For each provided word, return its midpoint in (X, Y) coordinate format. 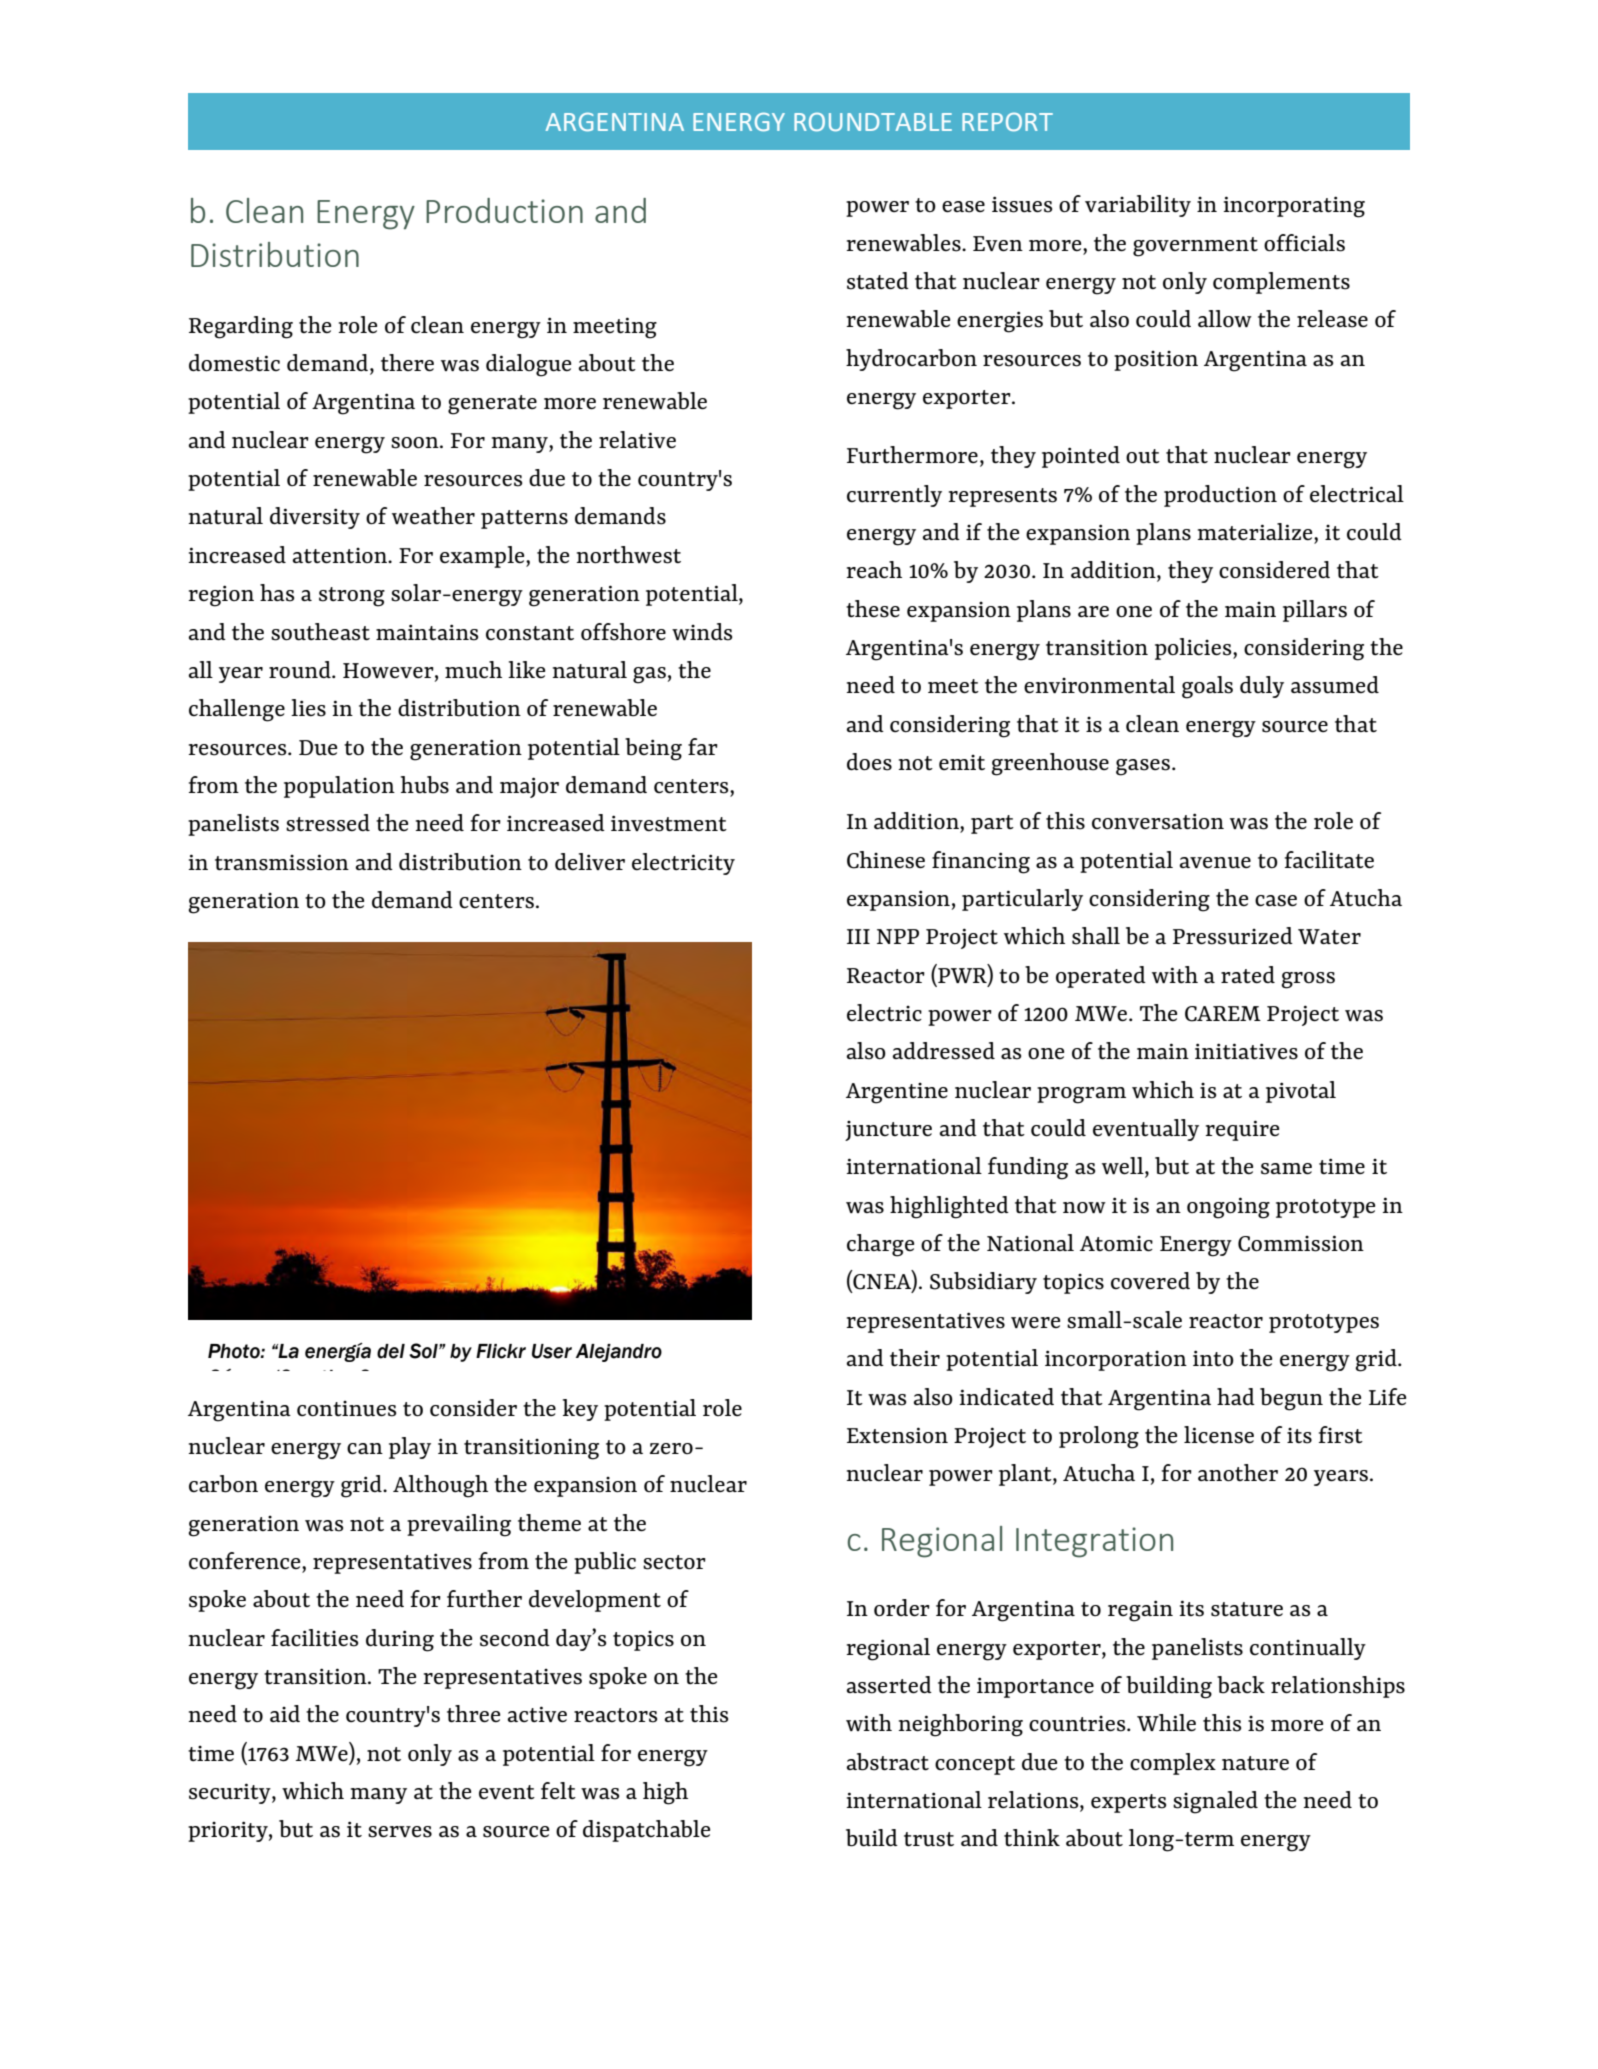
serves (400, 1832)
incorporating (1294, 207)
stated (878, 281)
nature (1255, 1763)
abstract (888, 1762)
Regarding (241, 327)
